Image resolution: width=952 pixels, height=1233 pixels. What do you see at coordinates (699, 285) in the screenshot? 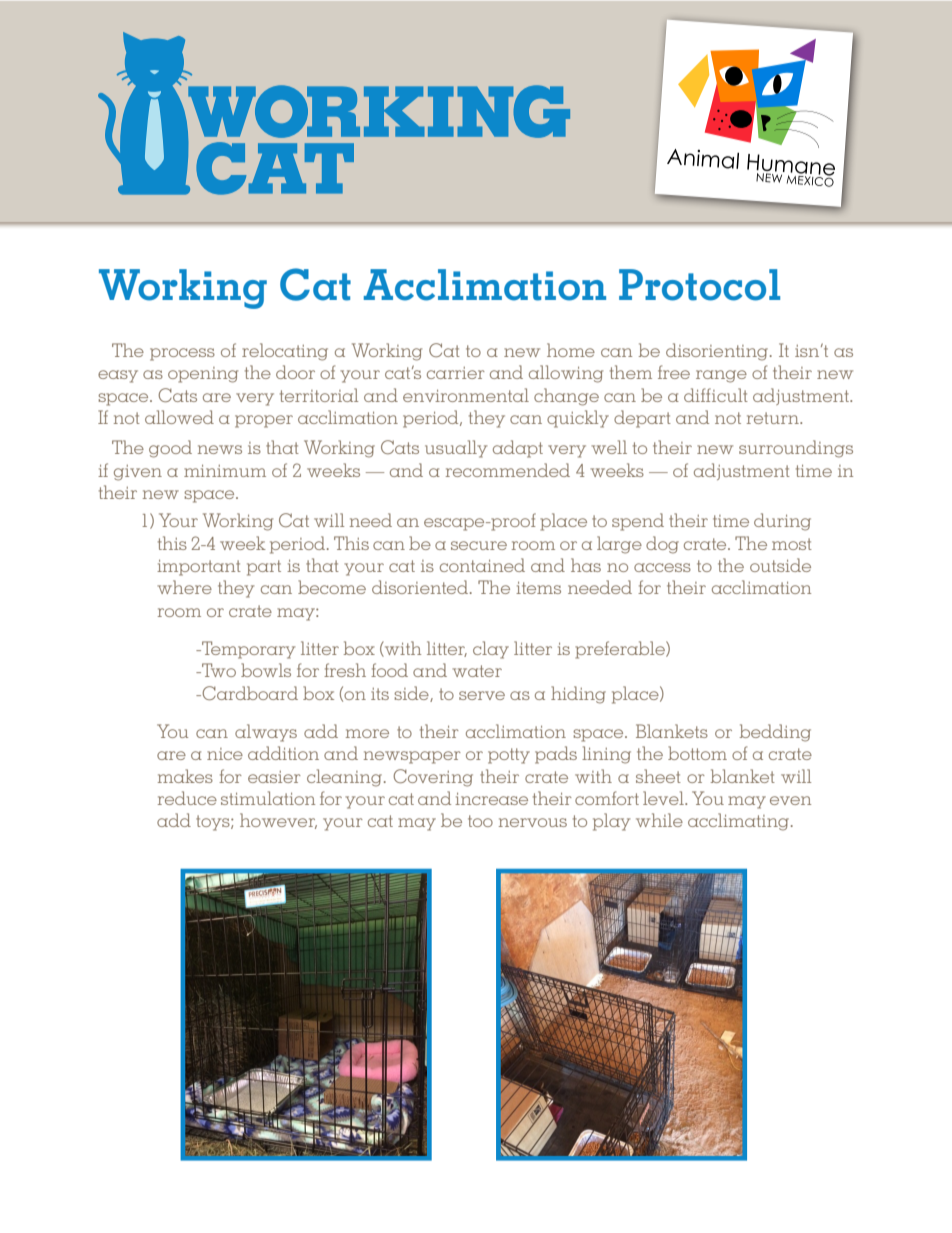
I see `Protocol` at bounding box center [699, 285].
